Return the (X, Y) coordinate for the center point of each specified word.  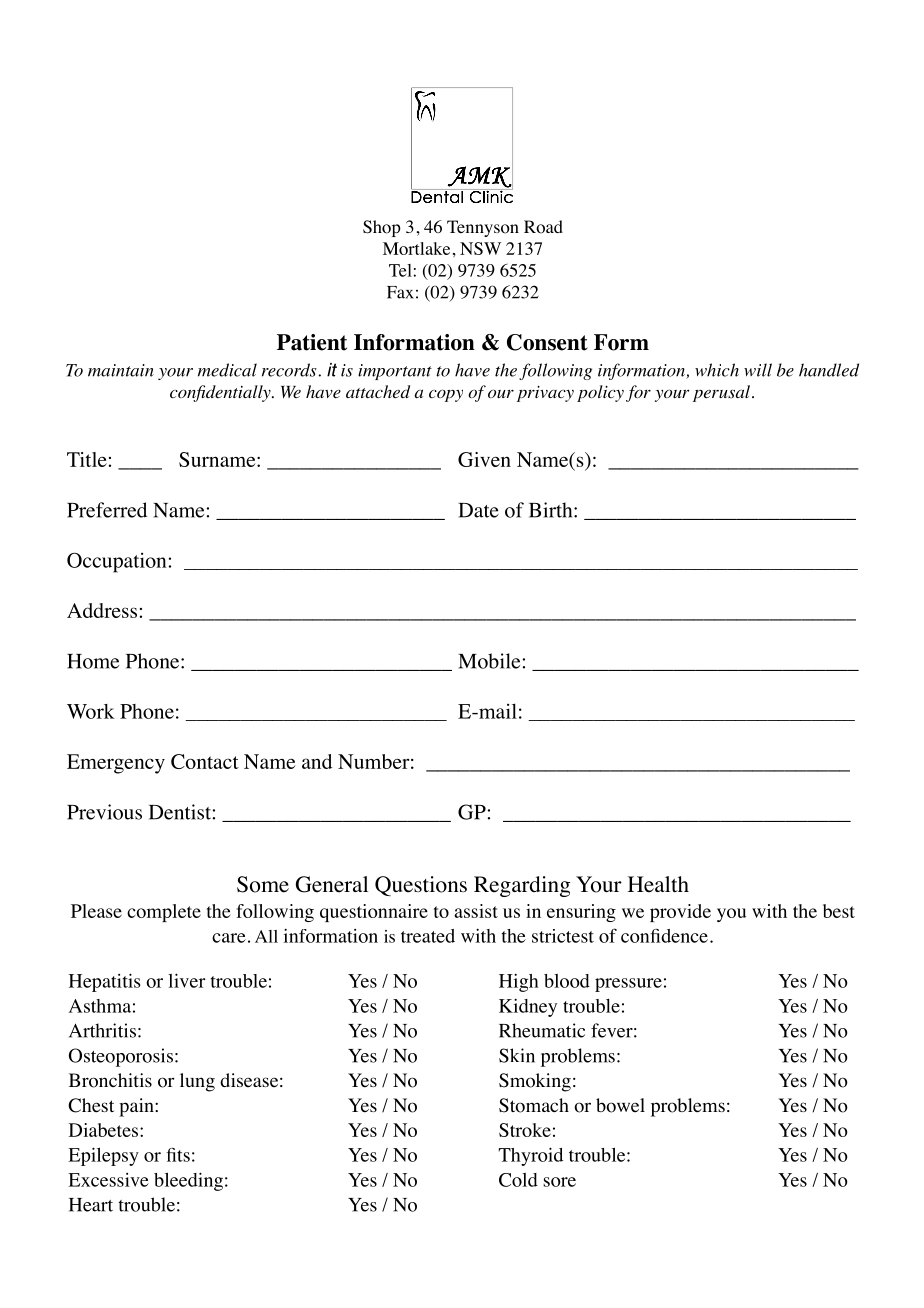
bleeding (188, 1181)
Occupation (118, 562)
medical (227, 370)
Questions (421, 886)
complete (164, 913)
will (758, 370)
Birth (552, 510)
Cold (518, 1180)
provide (680, 913)
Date (478, 510)
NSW (480, 248)
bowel (620, 1105)
